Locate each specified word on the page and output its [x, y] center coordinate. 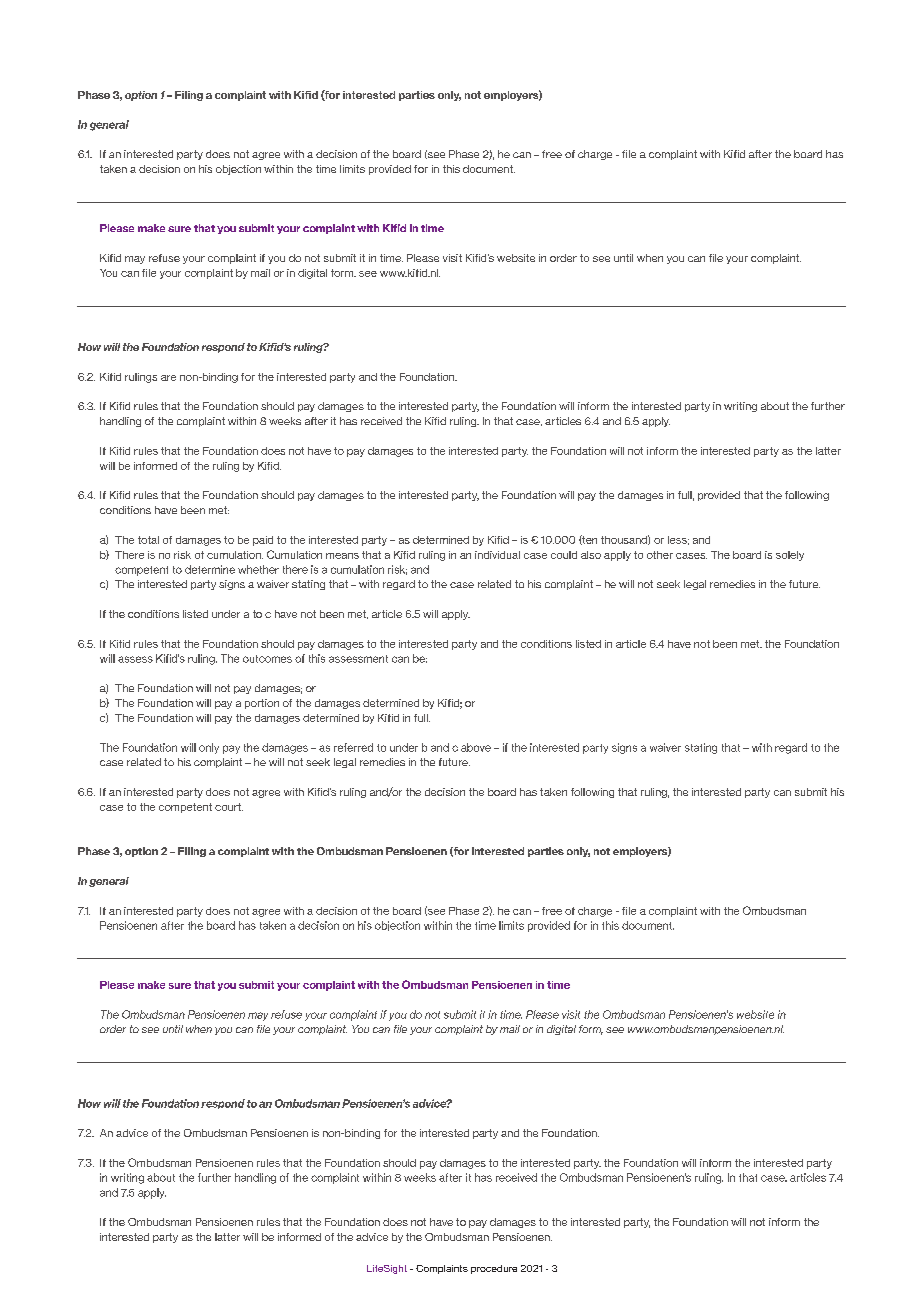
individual [497, 555]
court [229, 807]
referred [353, 747]
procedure [494, 1269]
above [476, 747]
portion [262, 704]
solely [790, 556]
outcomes [267, 659]
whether [258, 569]
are [168, 378]
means [342, 556]
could [564, 555]
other [660, 555]
